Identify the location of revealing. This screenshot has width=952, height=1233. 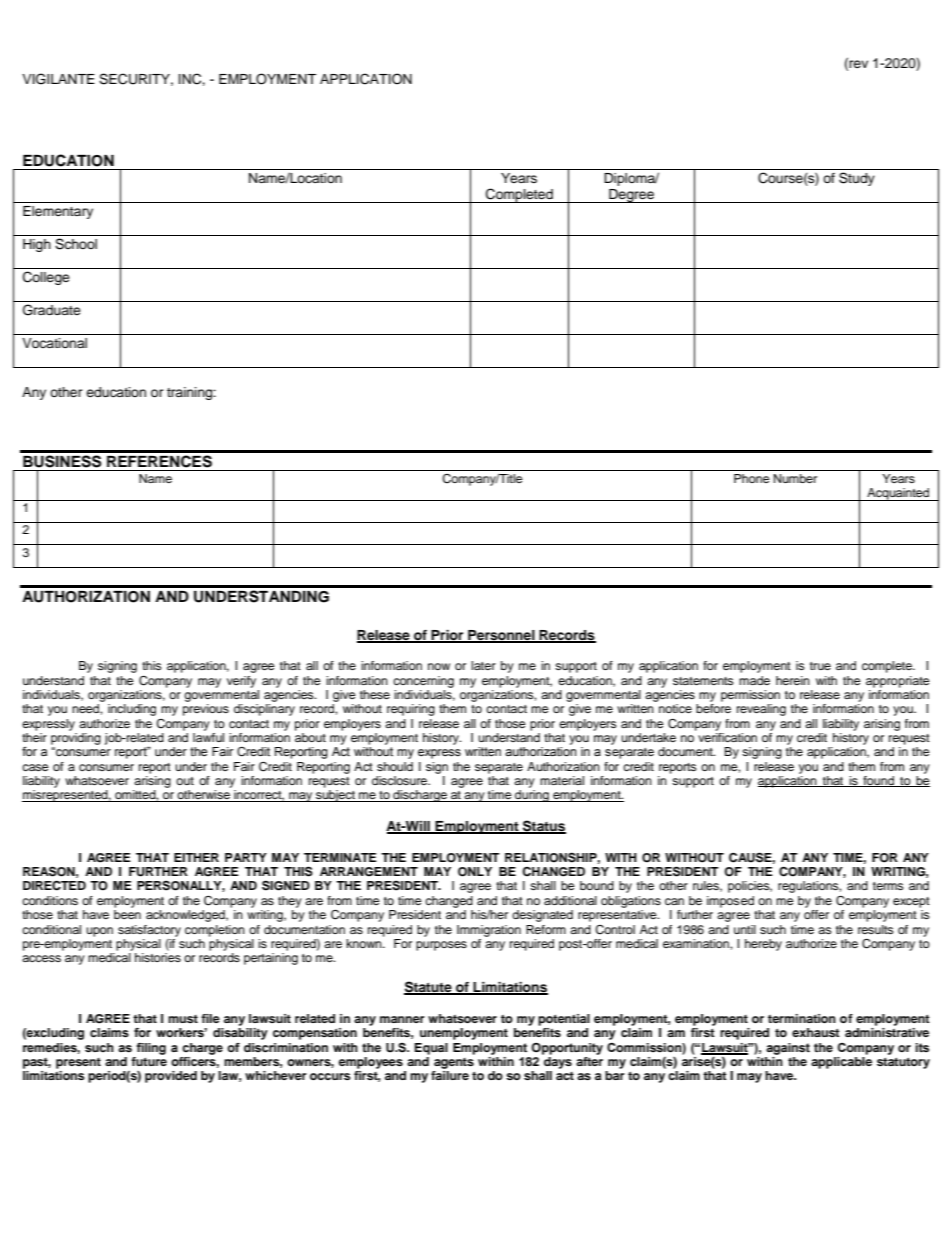
(761, 710).
